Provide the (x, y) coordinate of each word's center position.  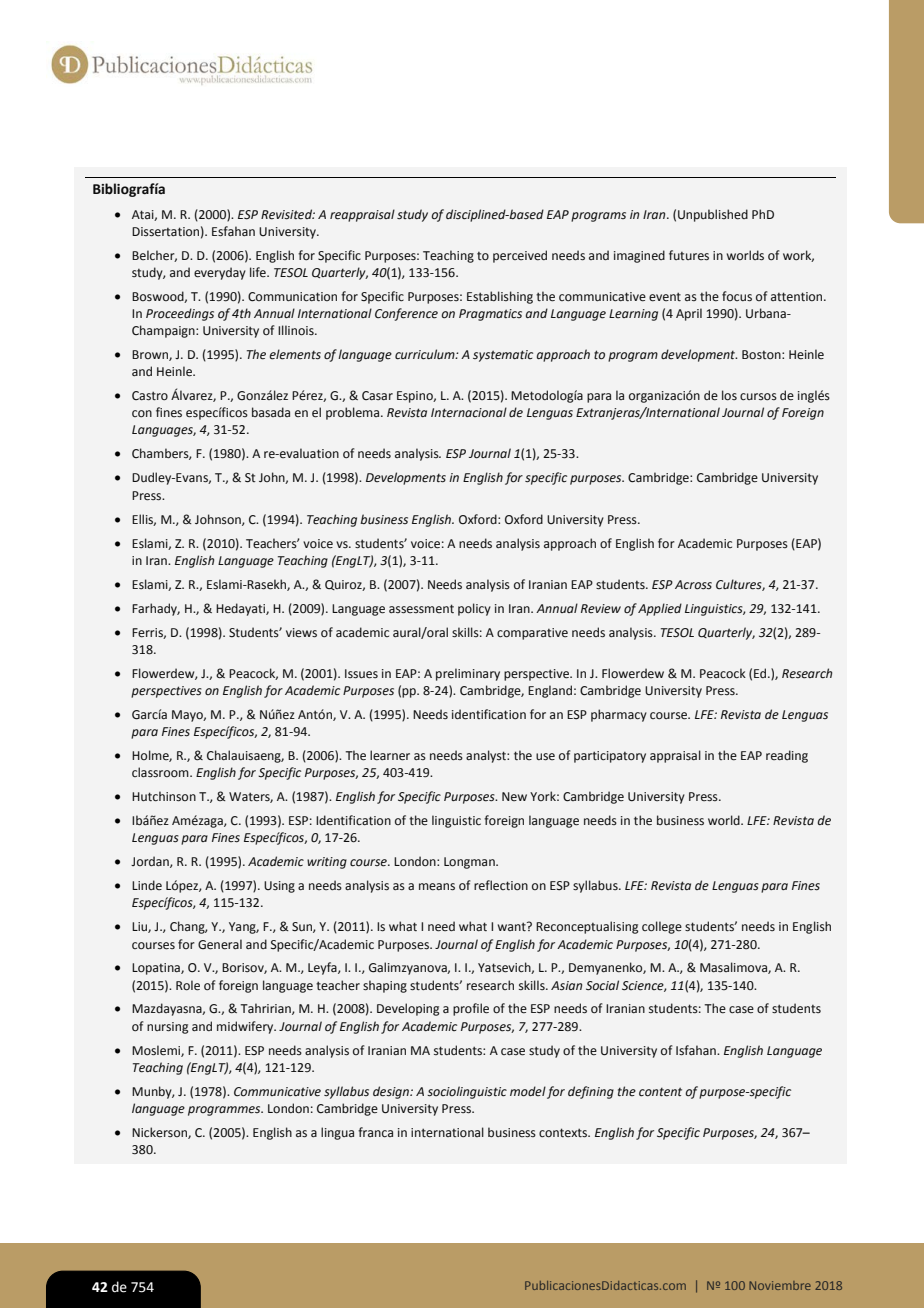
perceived (520, 256)
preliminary (468, 674)
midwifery (246, 1027)
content (660, 1092)
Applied (660, 609)
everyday (220, 273)
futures (689, 255)
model (528, 1091)
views (301, 633)
